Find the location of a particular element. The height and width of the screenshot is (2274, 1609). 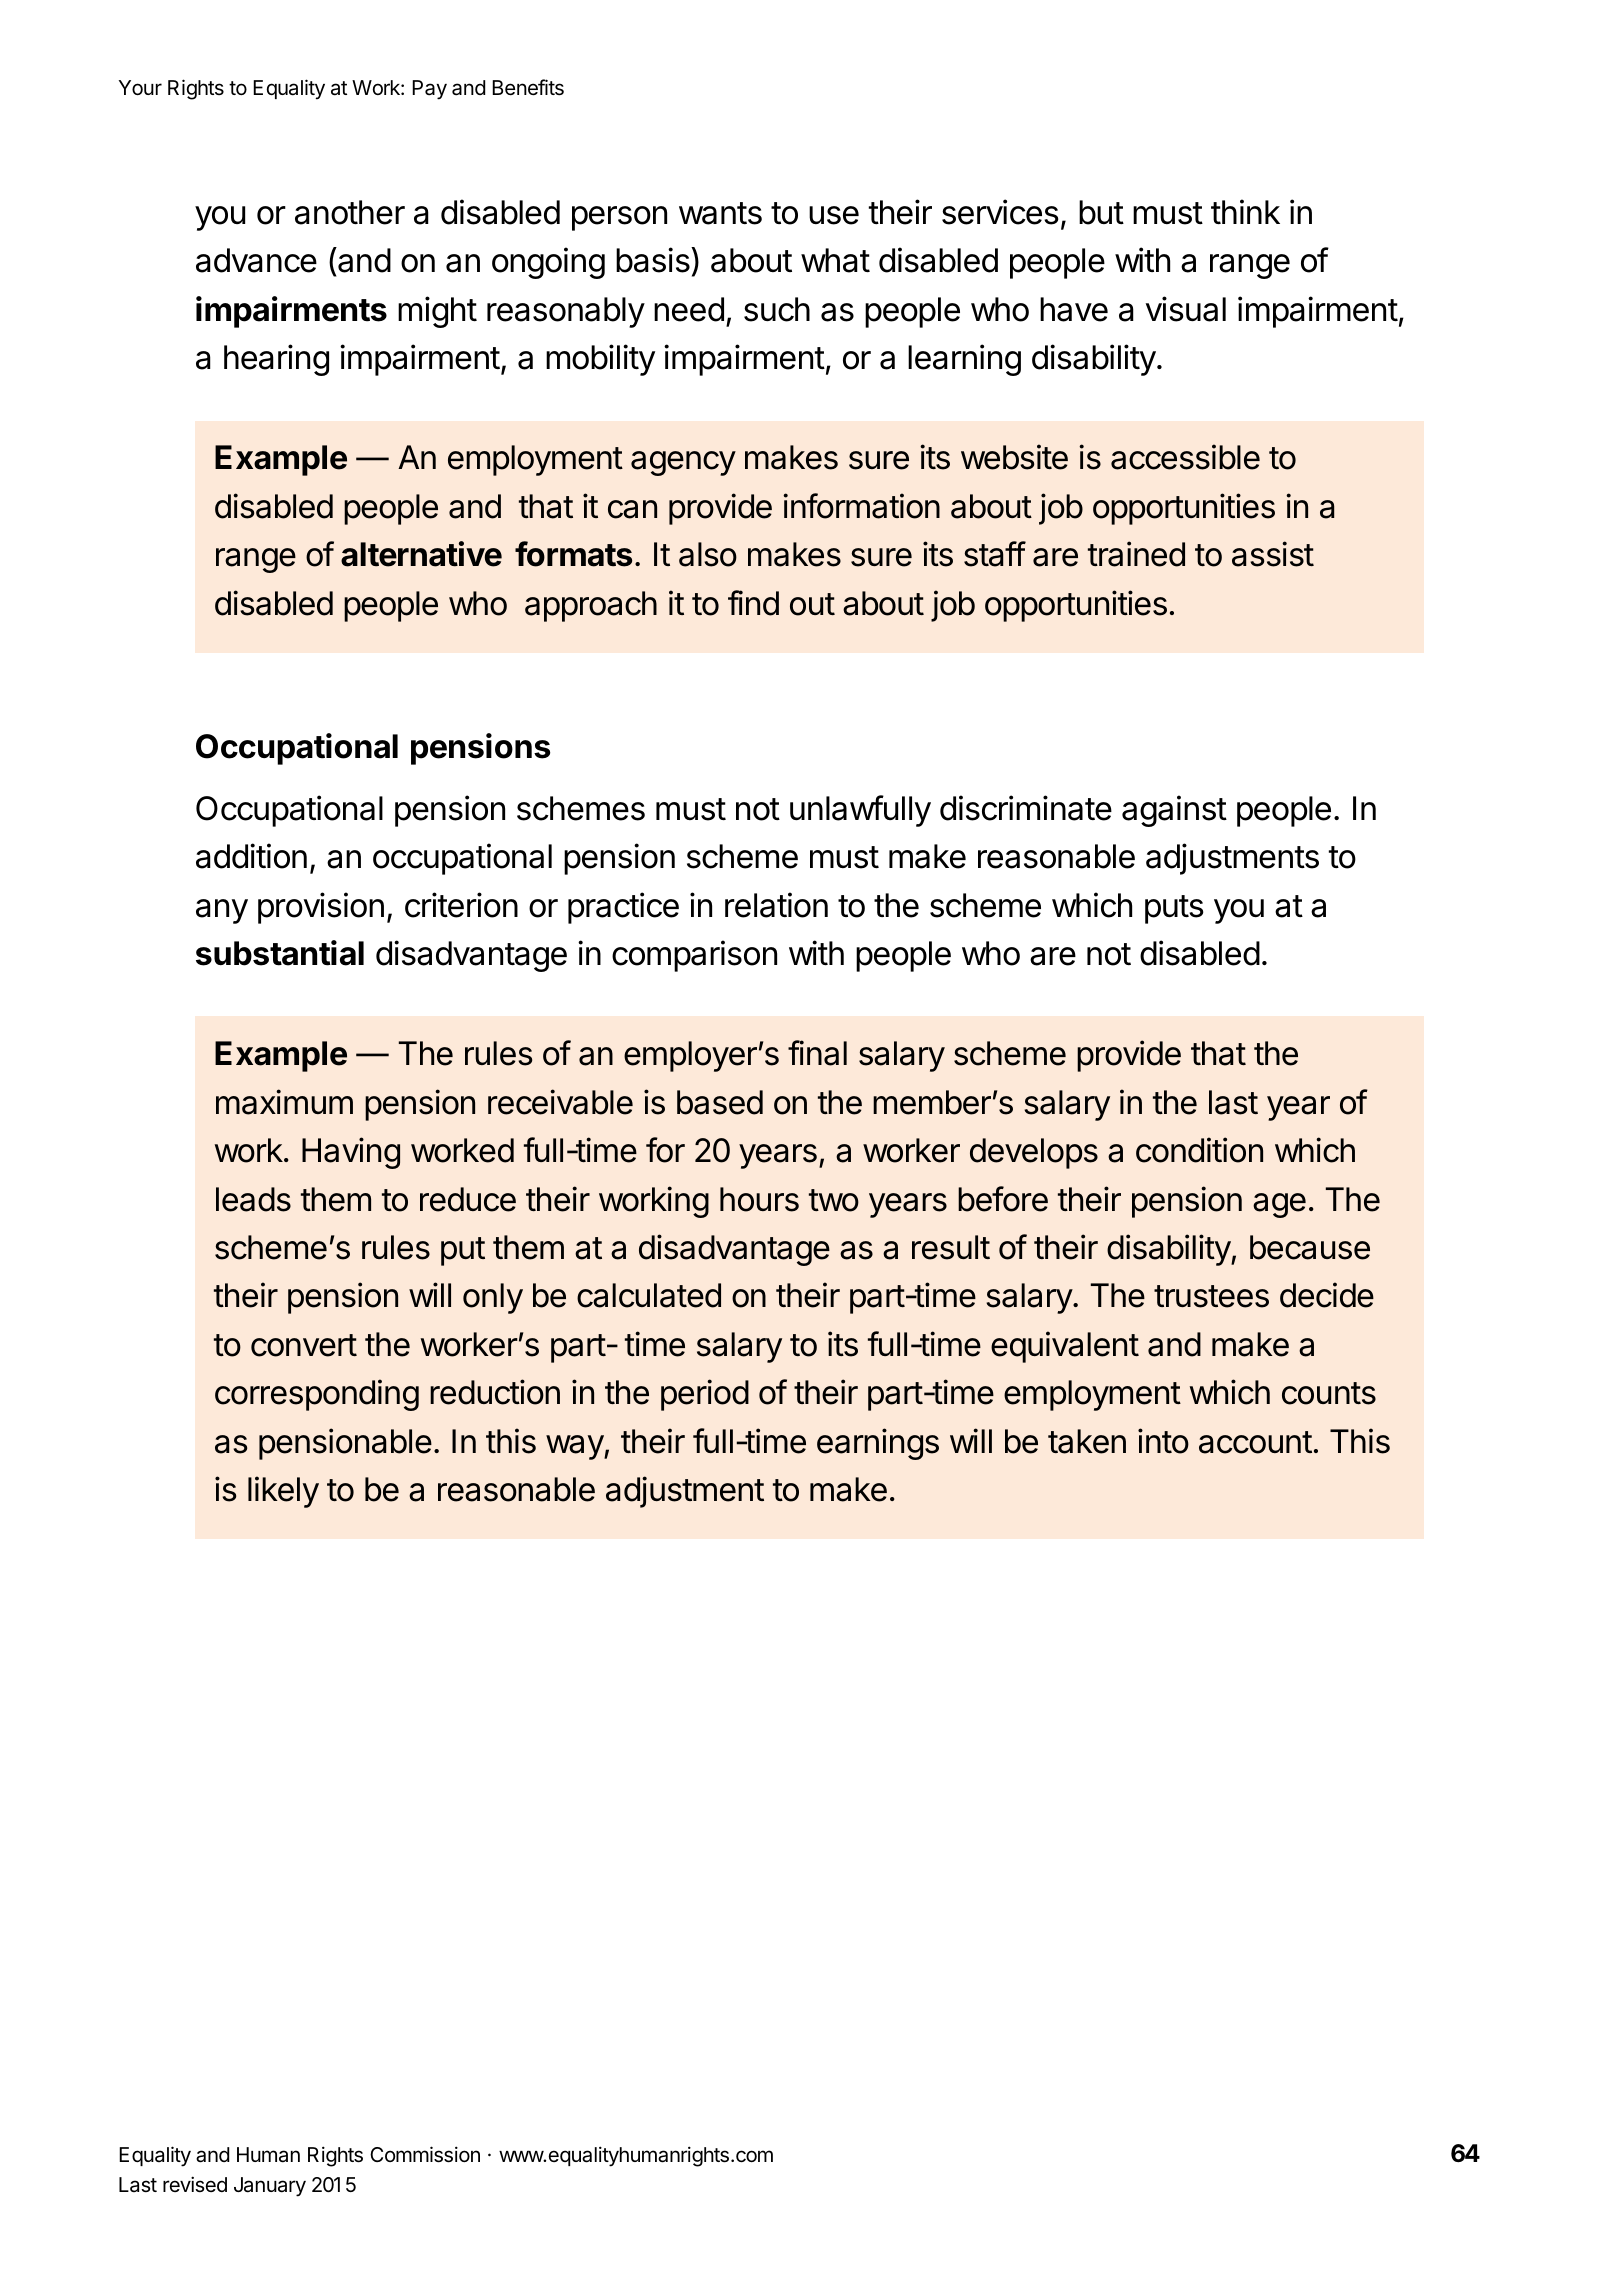

period is located at coordinates (705, 1395).
